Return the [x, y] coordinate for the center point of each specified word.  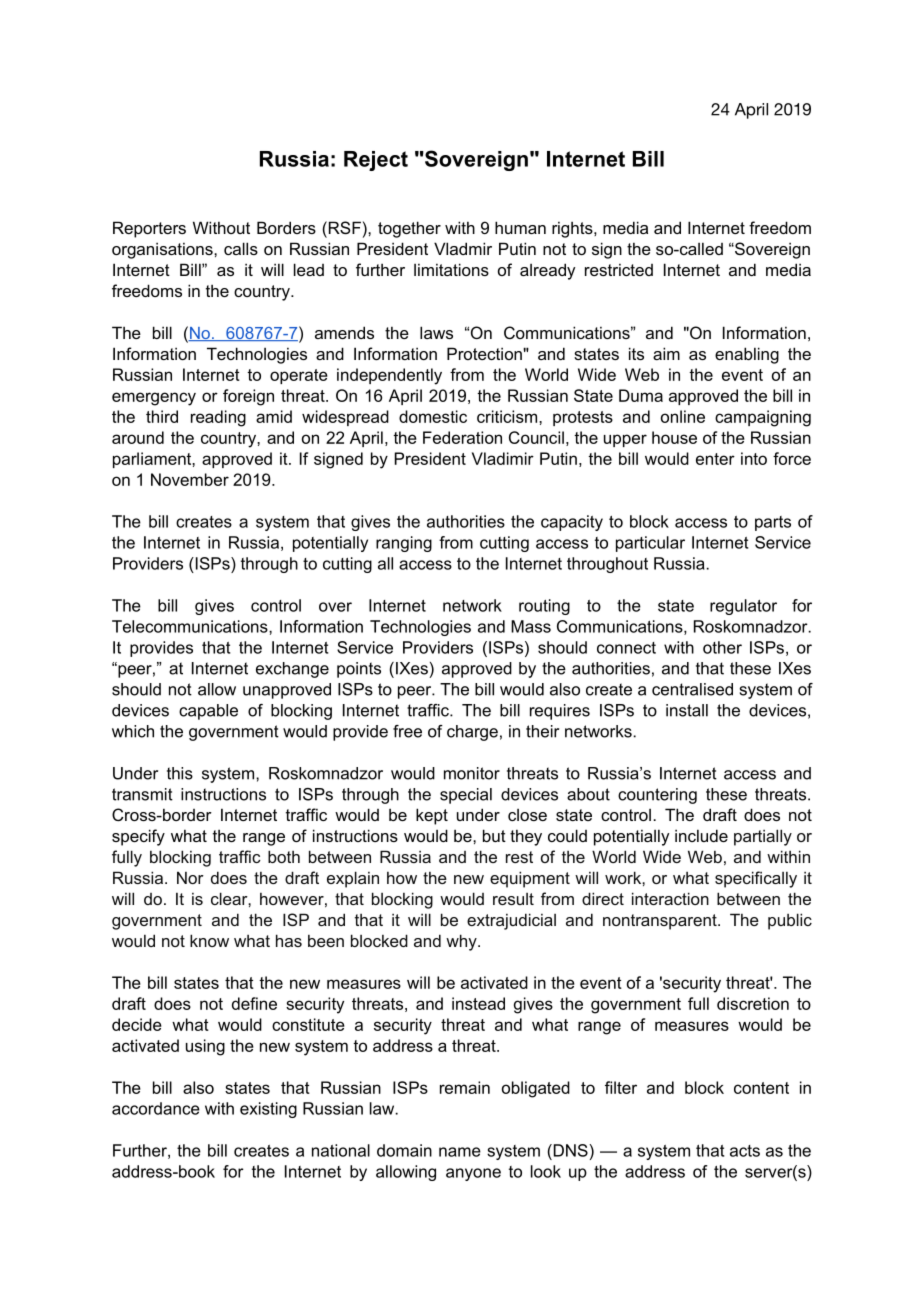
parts [773, 523]
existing [268, 1110]
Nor [190, 877]
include [701, 835]
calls [241, 248]
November [190, 479]
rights [573, 229]
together [409, 229]
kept [432, 816]
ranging [404, 544]
